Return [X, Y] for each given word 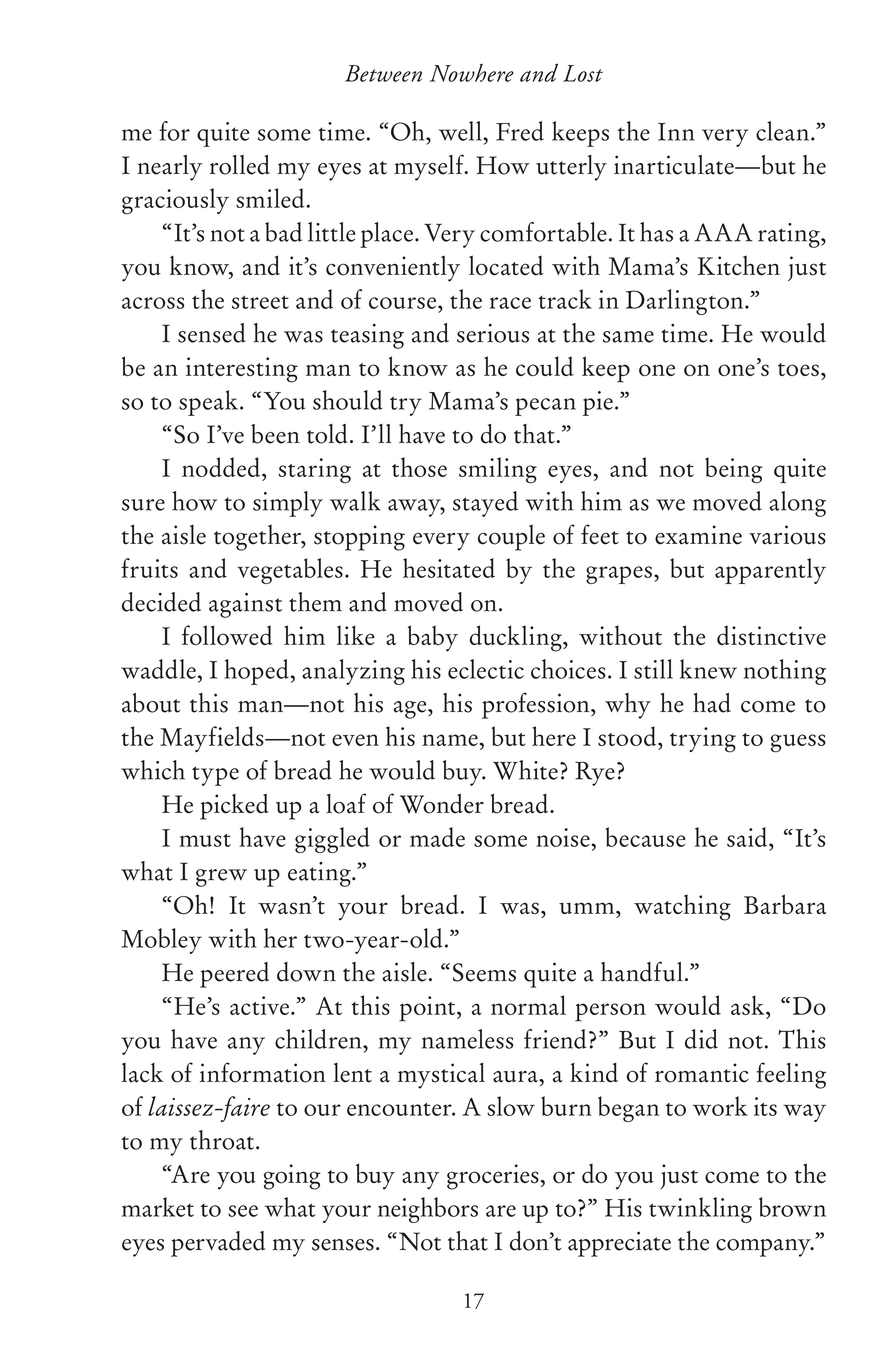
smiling [498, 470]
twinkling [700, 1210]
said [748, 837]
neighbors [428, 1210]
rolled [240, 165]
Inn [676, 132]
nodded [221, 467]
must [205, 840]
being [733, 470]
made [437, 837]
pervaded [218, 1244]
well [461, 131]
